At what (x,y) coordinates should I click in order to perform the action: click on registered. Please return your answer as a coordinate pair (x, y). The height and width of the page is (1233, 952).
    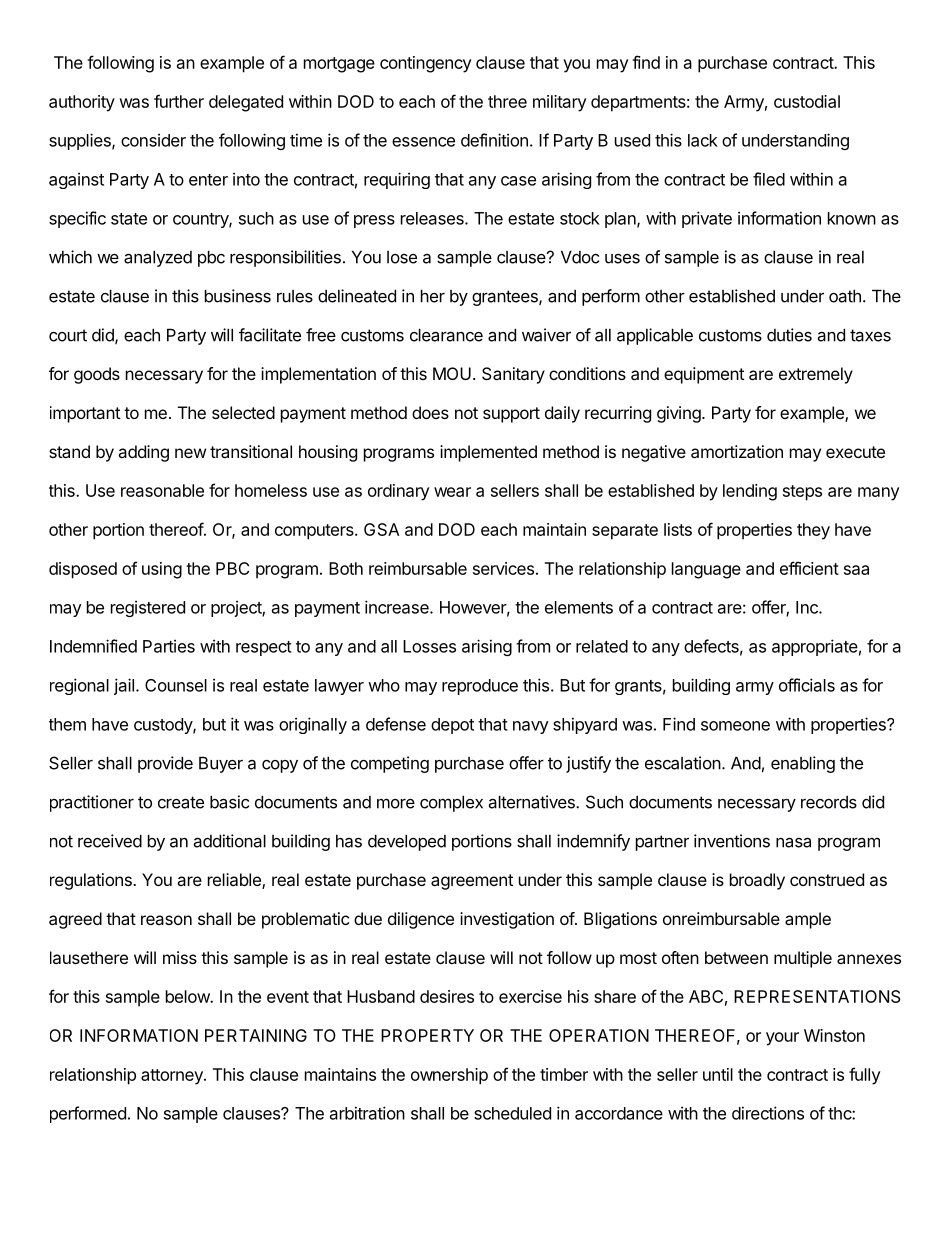
    Looking at the image, I should click on (148, 608).
